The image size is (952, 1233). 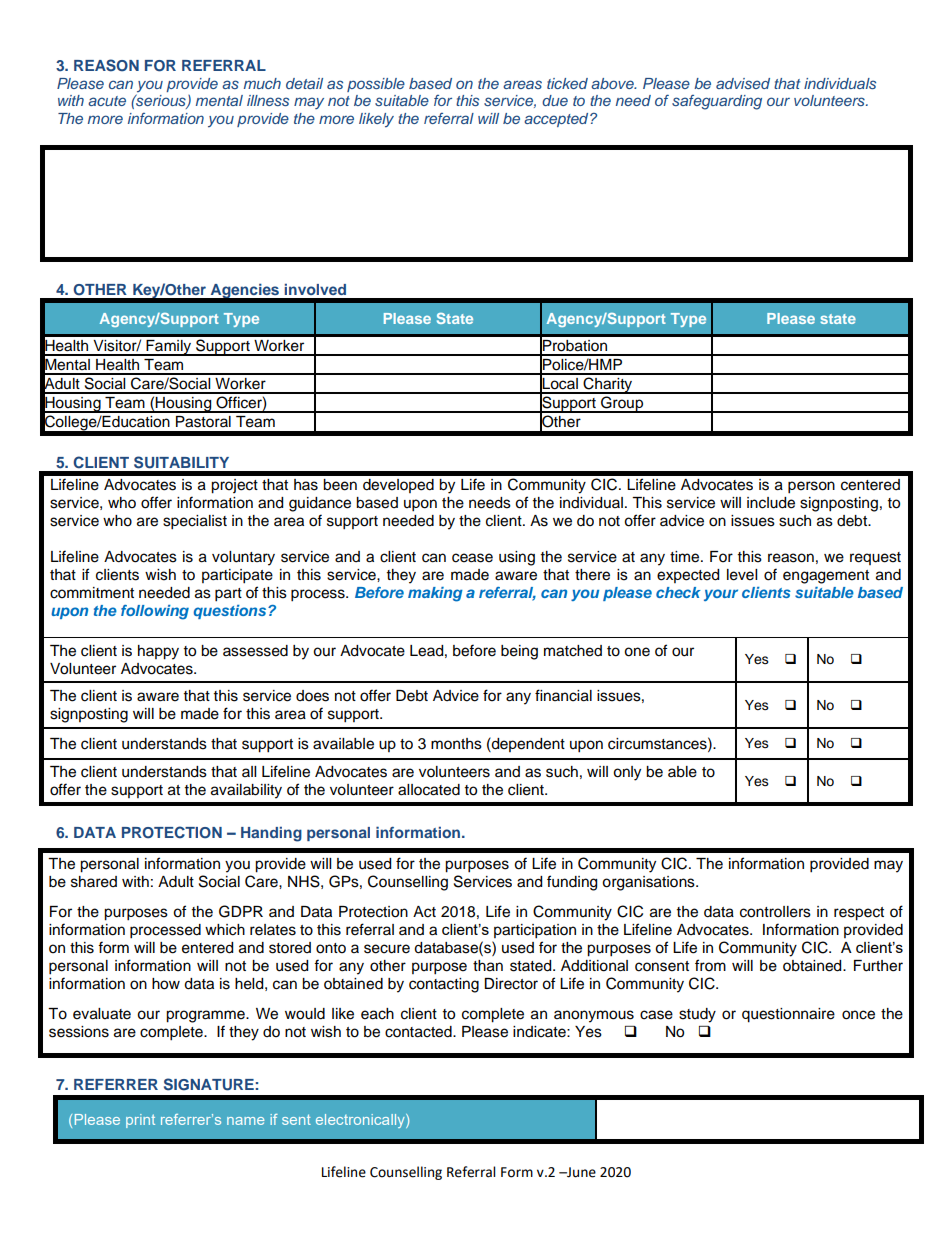 What do you see at coordinates (580, 1172) in the screenshot?
I see `June` at bounding box center [580, 1172].
